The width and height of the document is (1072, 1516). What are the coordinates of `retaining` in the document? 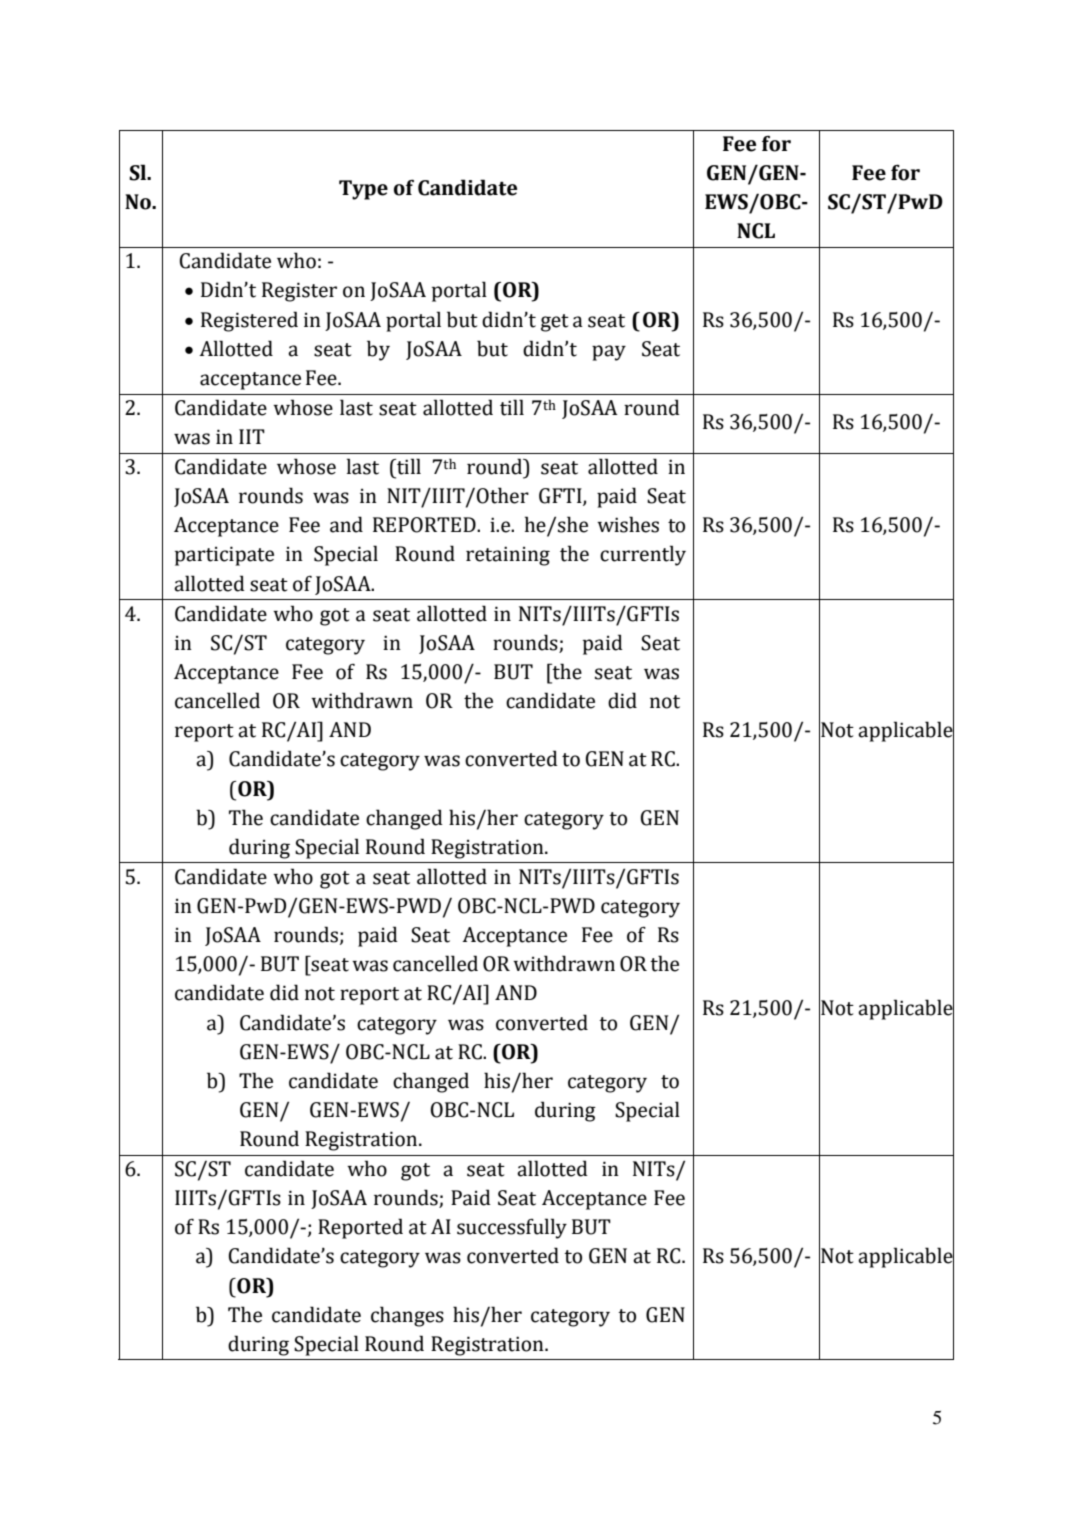 It's located at (508, 556).
